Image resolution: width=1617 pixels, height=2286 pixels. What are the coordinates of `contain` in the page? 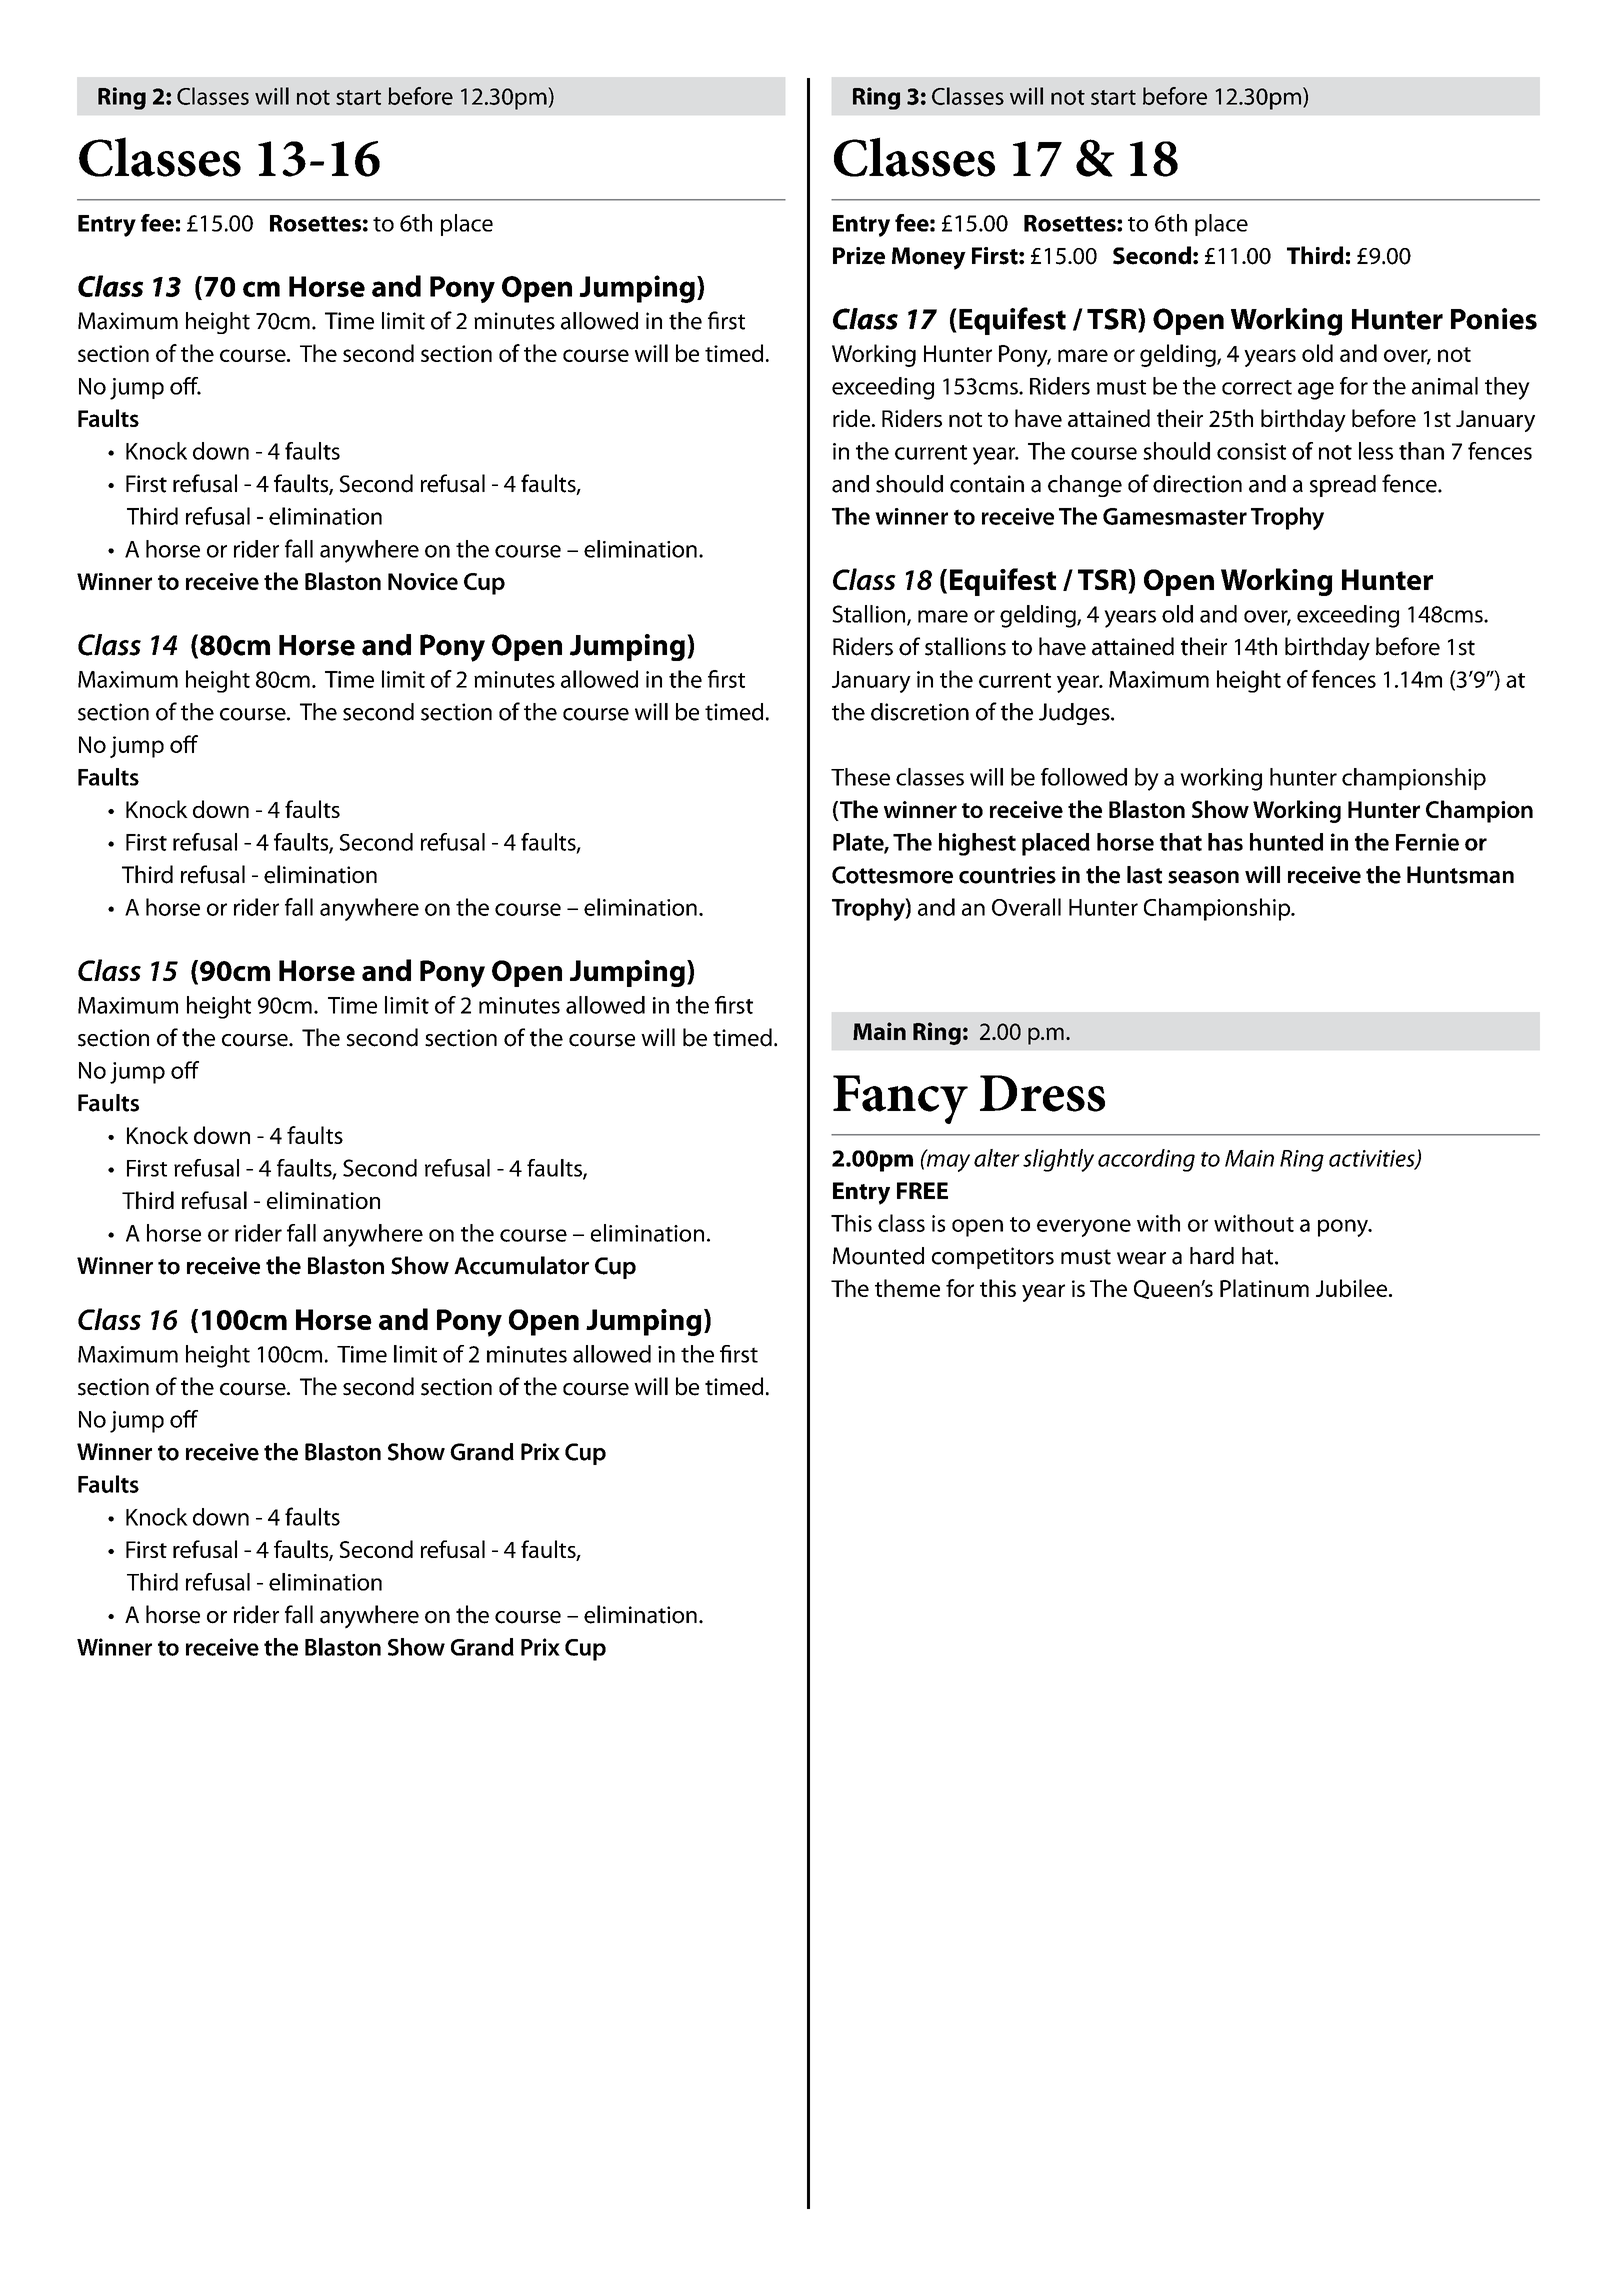 It's located at (987, 484).
